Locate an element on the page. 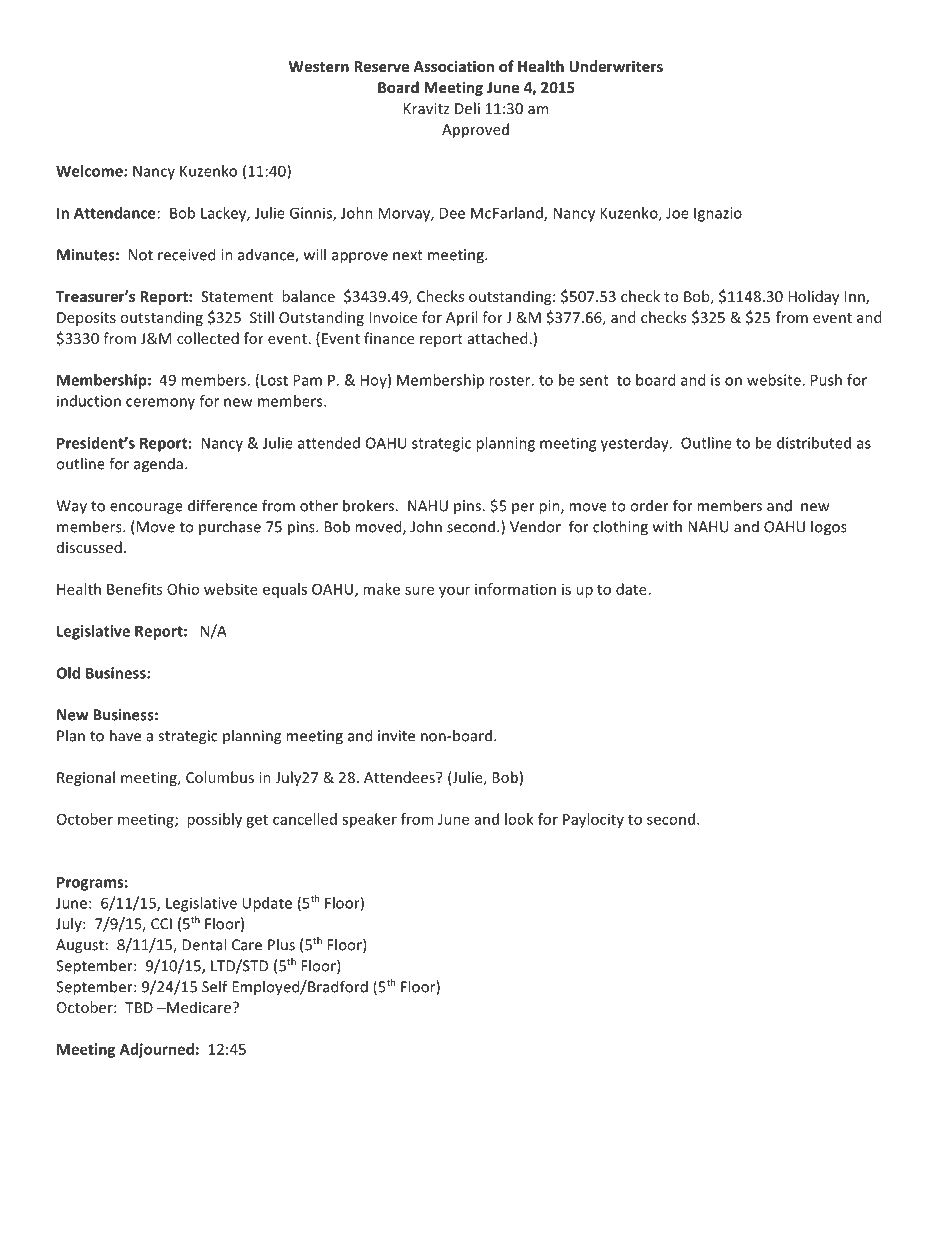 The width and height of the document is (952, 1233). ceremony is located at coordinates (160, 404).
